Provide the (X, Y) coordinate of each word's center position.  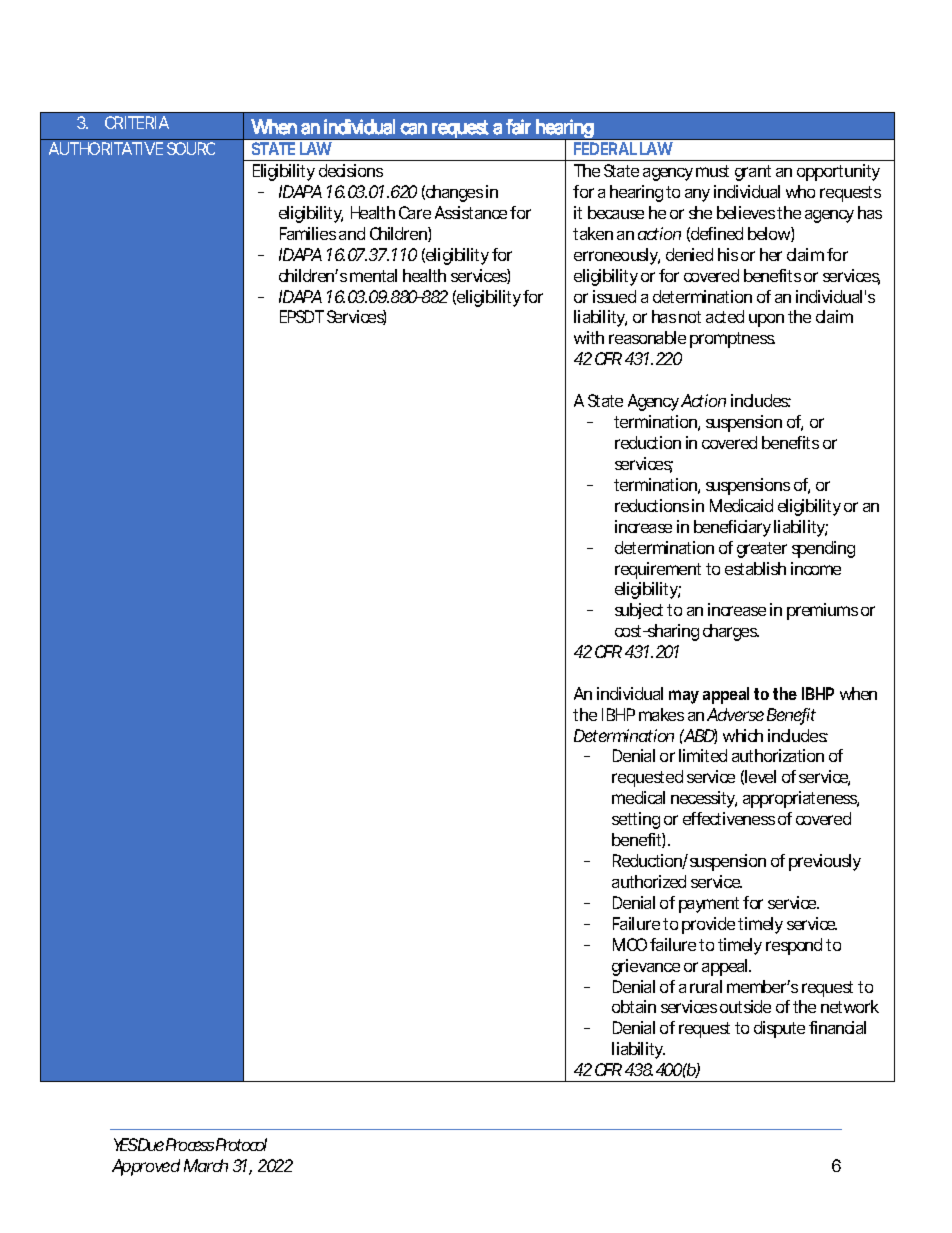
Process (190, 1144)
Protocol (241, 1144)
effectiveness (729, 818)
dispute (779, 1029)
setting (636, 820)
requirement (658, 570)
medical (638, 797)
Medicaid (741, 505)
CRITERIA (137, 122)
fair (518, 127)
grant (753, 173)
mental (373, 275)
